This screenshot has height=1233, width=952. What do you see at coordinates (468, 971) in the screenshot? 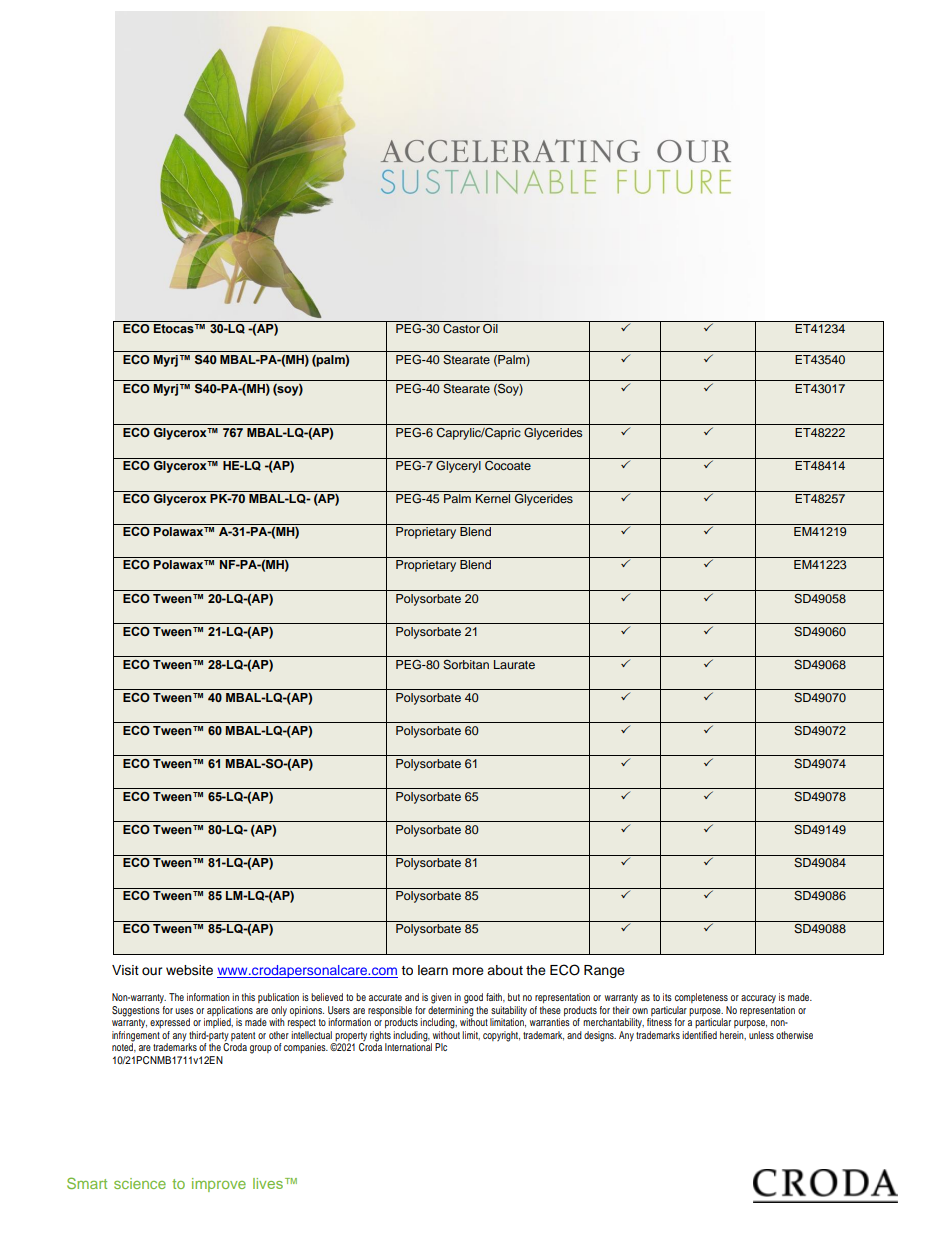
I see `more` at bounding box center [468, 971].
